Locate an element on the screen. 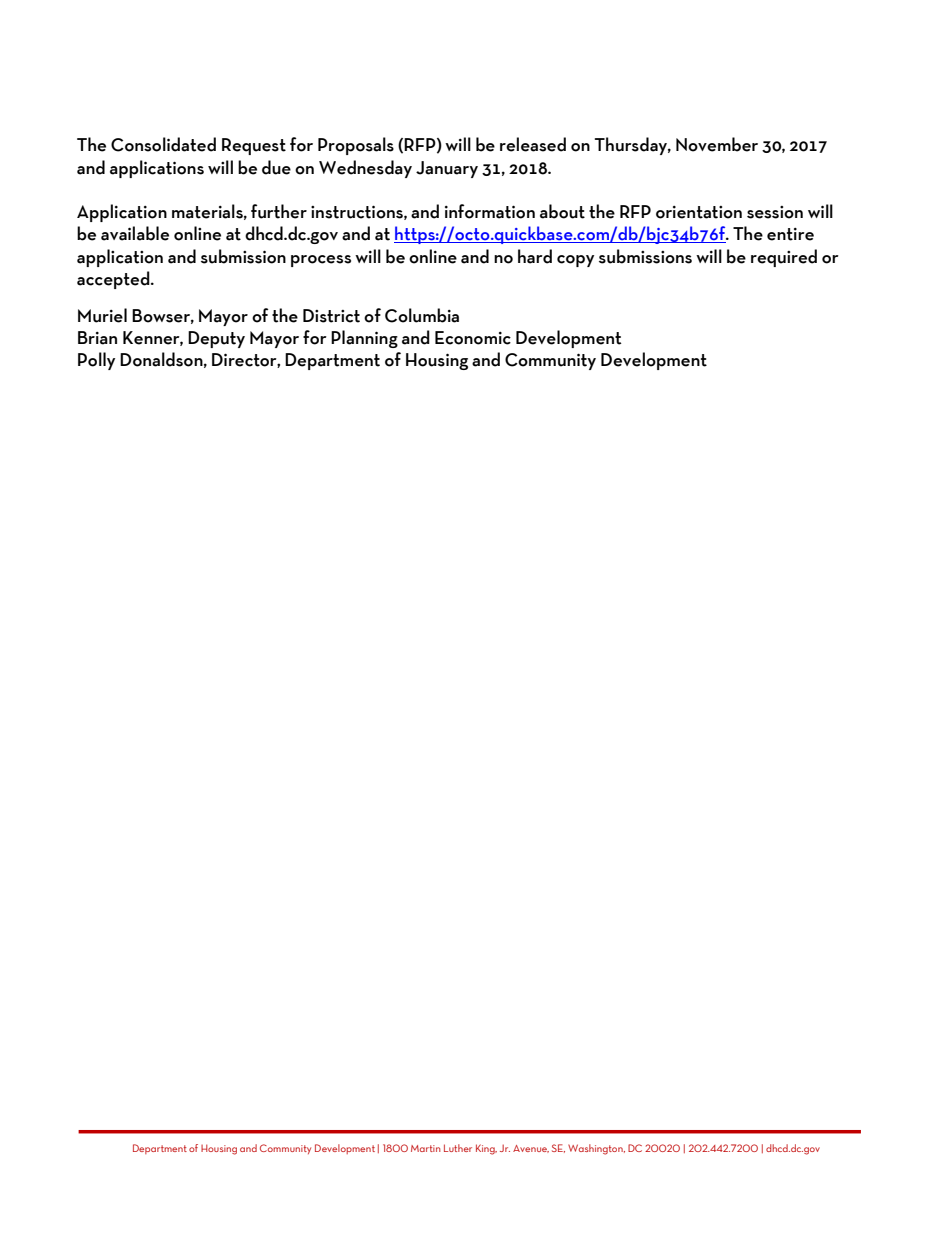  Economic is located at coordinates (473, 338).
